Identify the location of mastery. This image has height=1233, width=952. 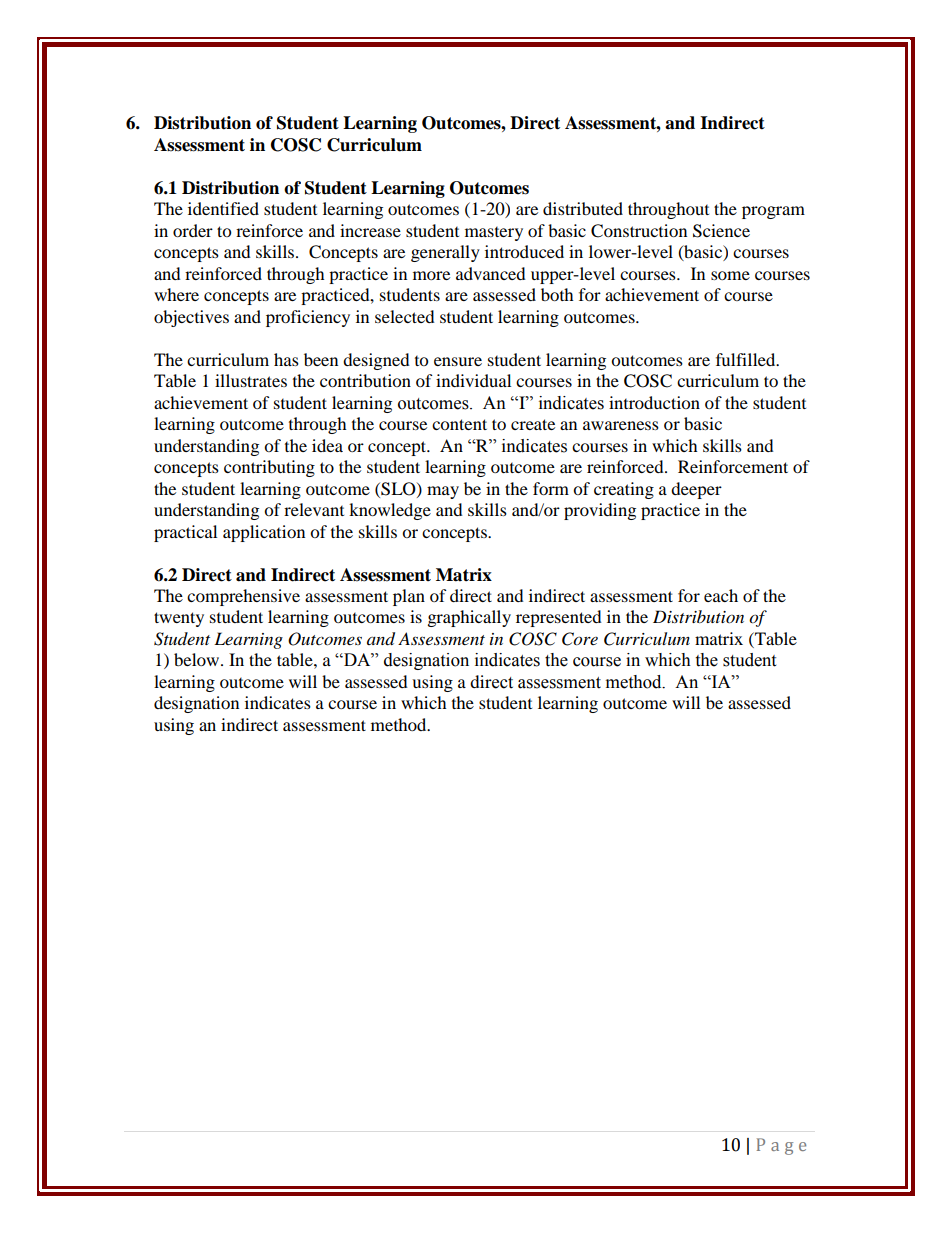
(494, 234).
